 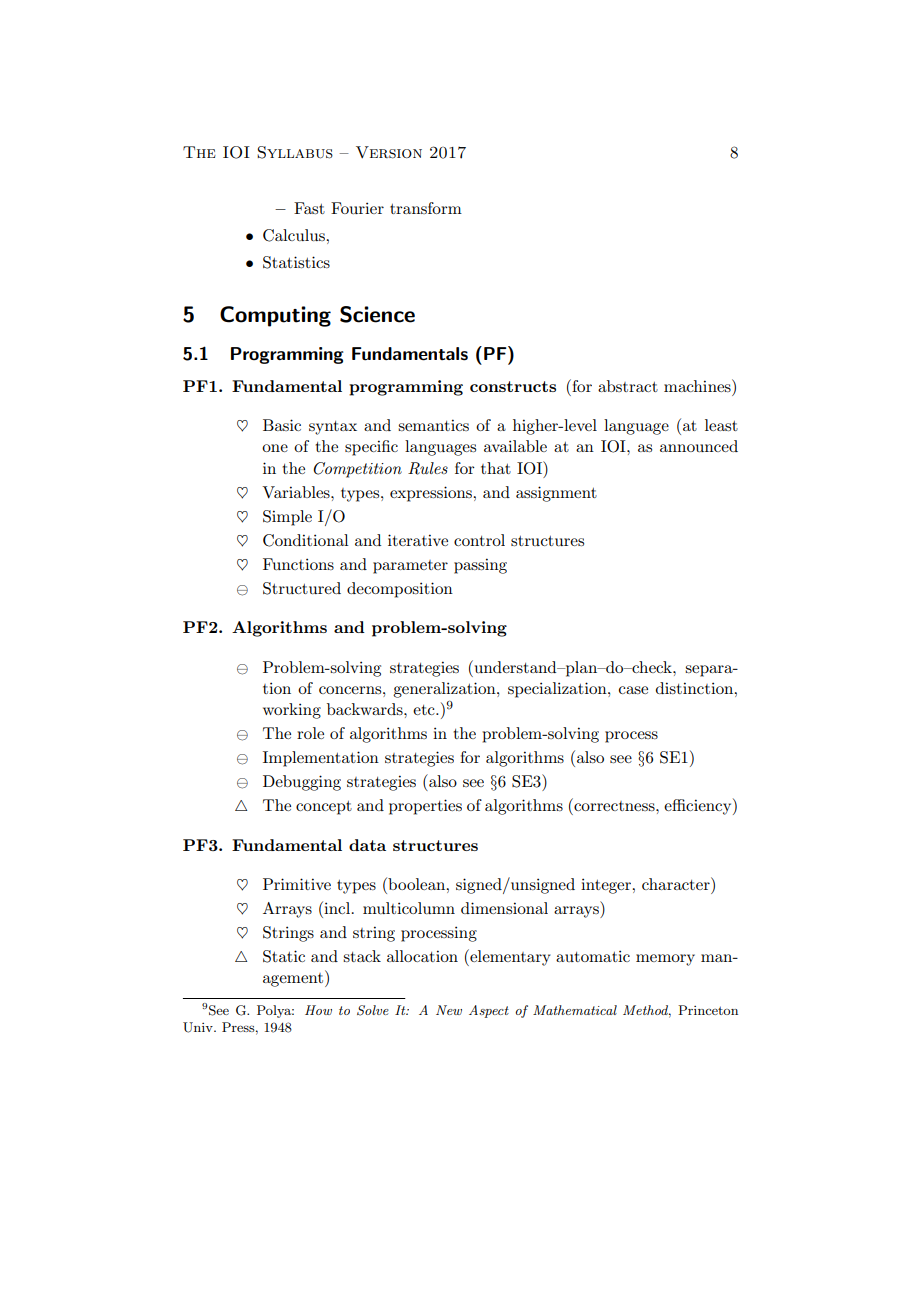 I want to click on passing, so click(x=480, y=566).
